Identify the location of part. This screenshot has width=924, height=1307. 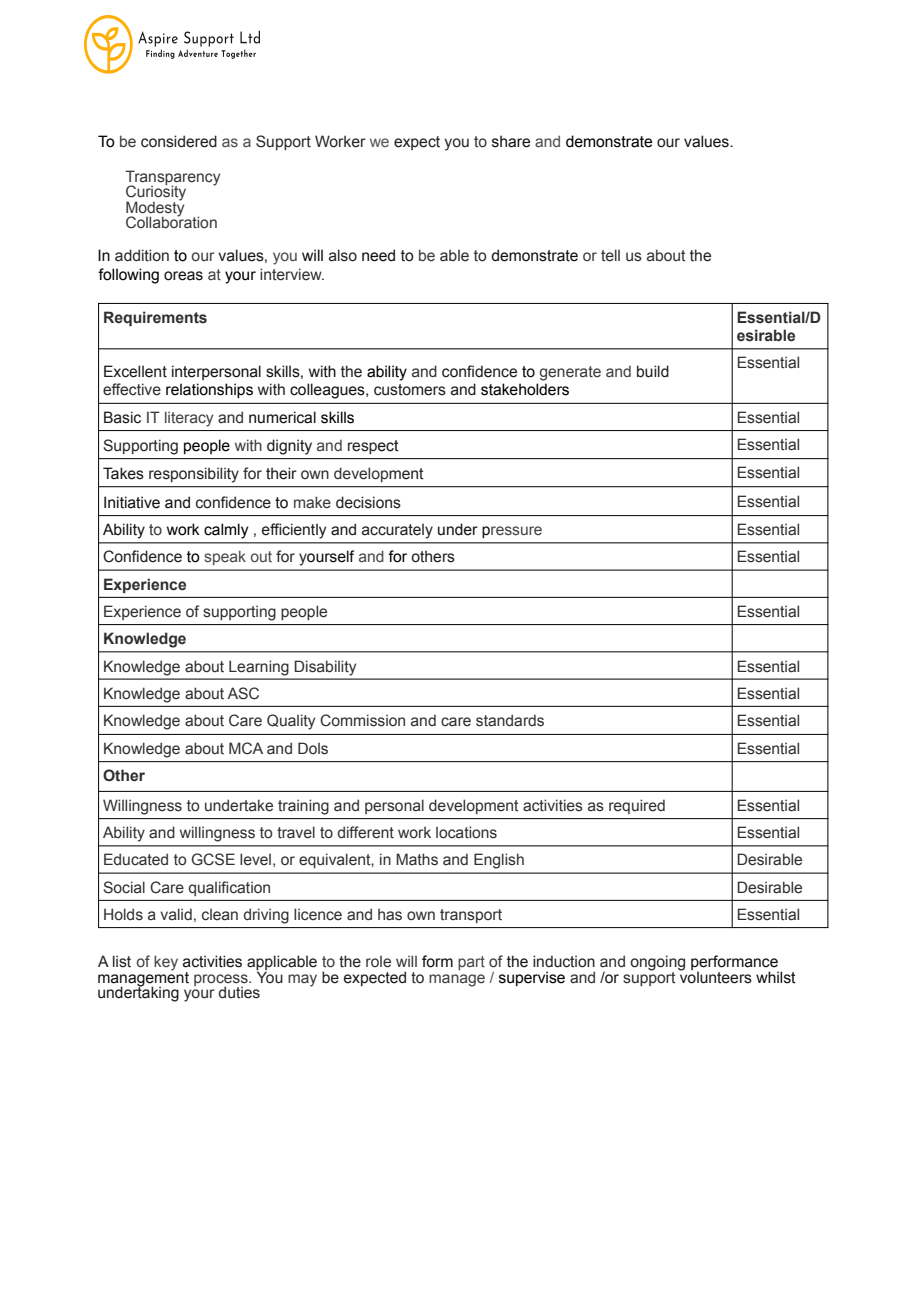
(471, 963).
